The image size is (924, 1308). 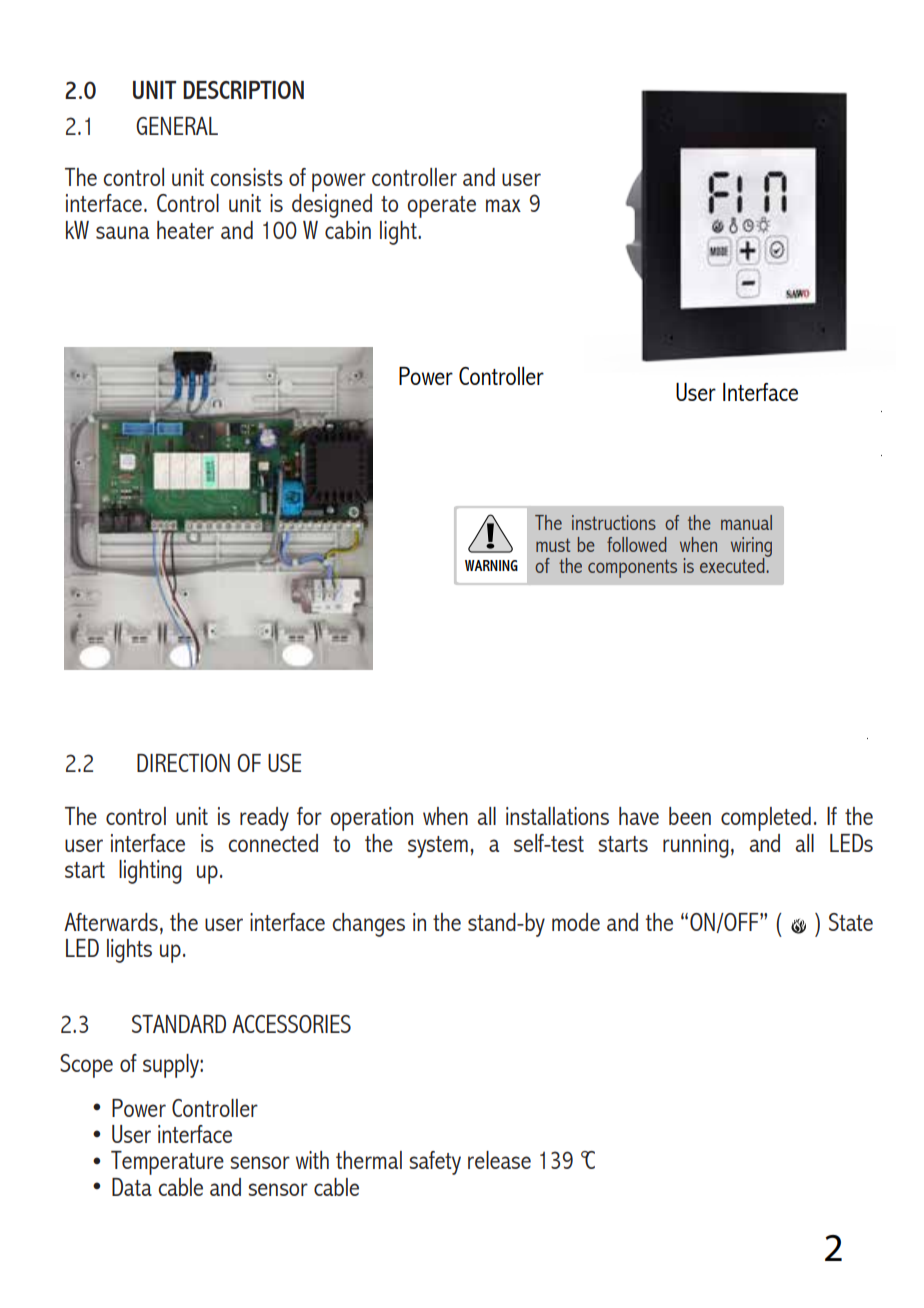 I want to click on operate, so click(x=441, y=207).
